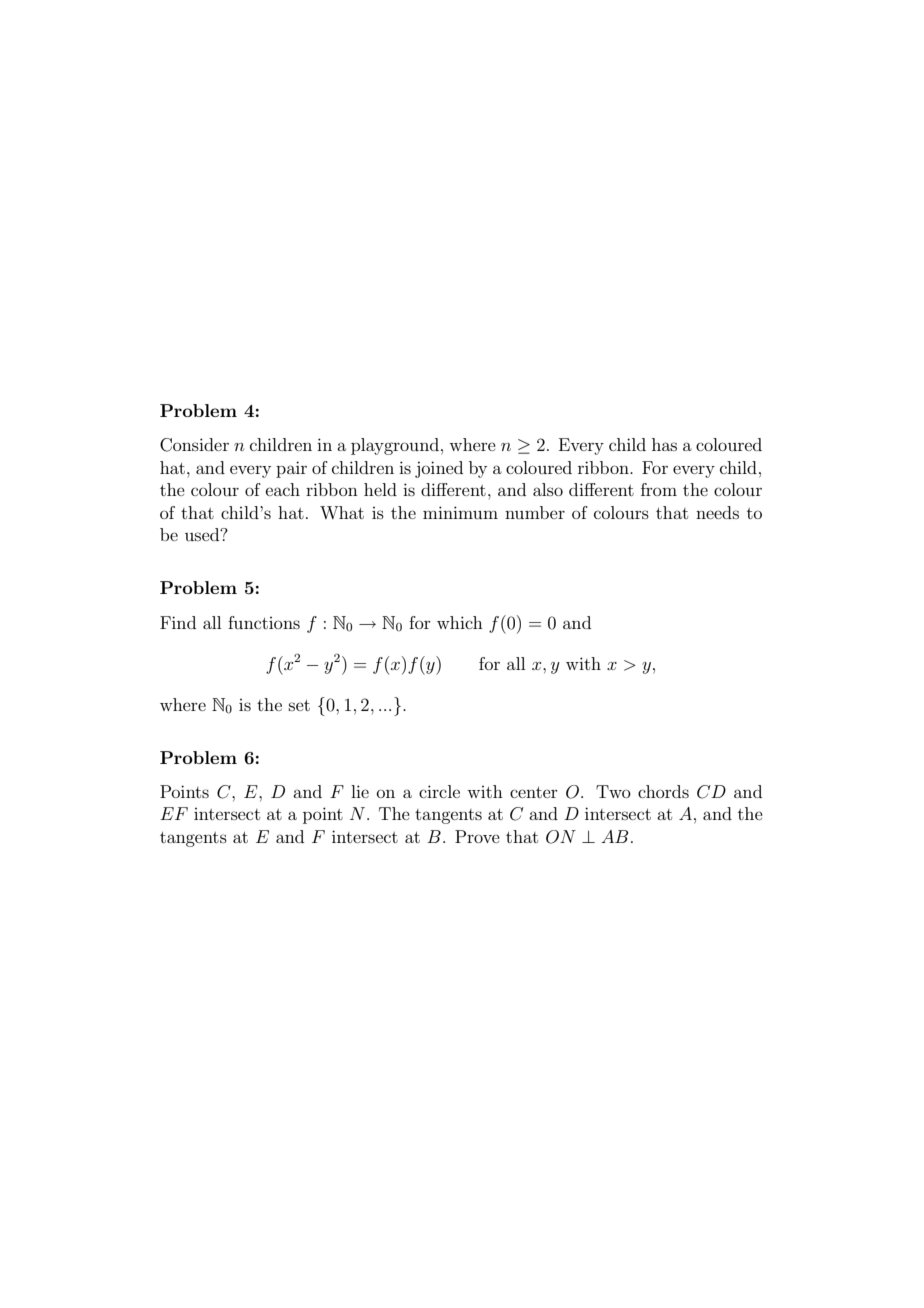 The image size is (924, 1308). Describe the element at coordinates (460, 622) in the screenshot. I see `which` at that location.
